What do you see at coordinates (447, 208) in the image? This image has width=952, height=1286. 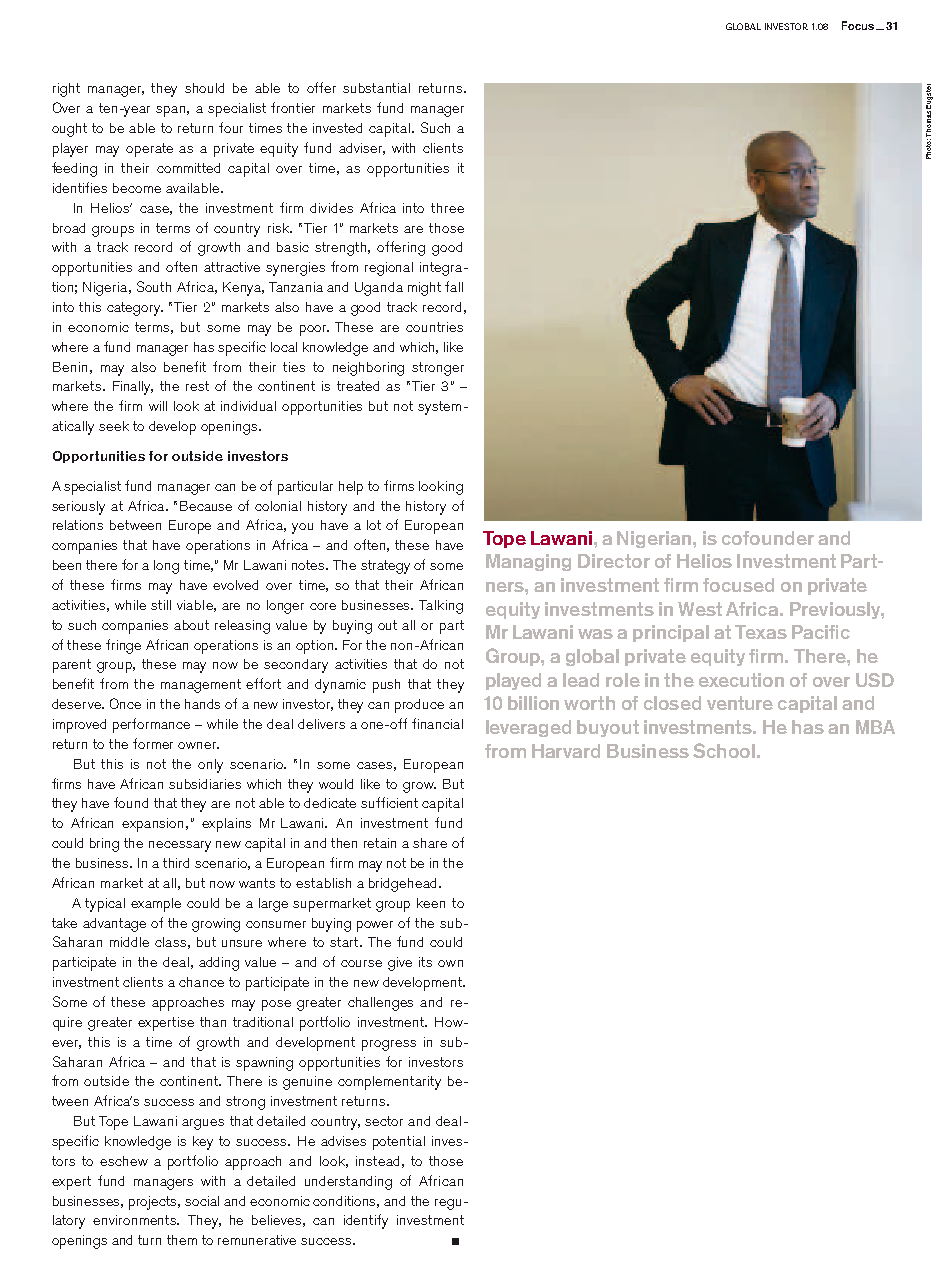 I see `three` at bounding box center [447, 208].
